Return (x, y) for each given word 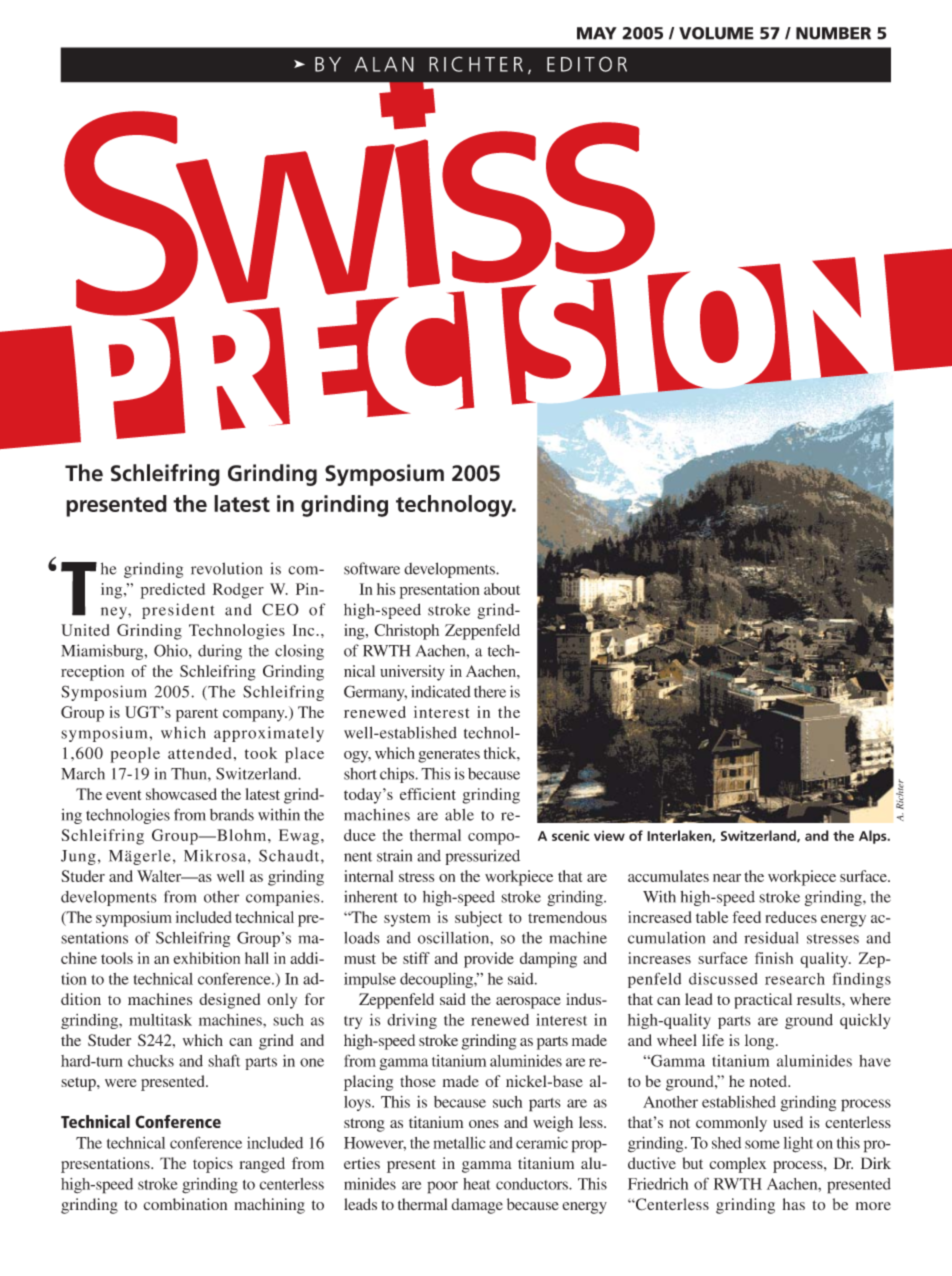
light (798, 1145)
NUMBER (833, 33)
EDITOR (587, 64)
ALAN (384, 64)
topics (213, 1165)
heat (477, 1184)
